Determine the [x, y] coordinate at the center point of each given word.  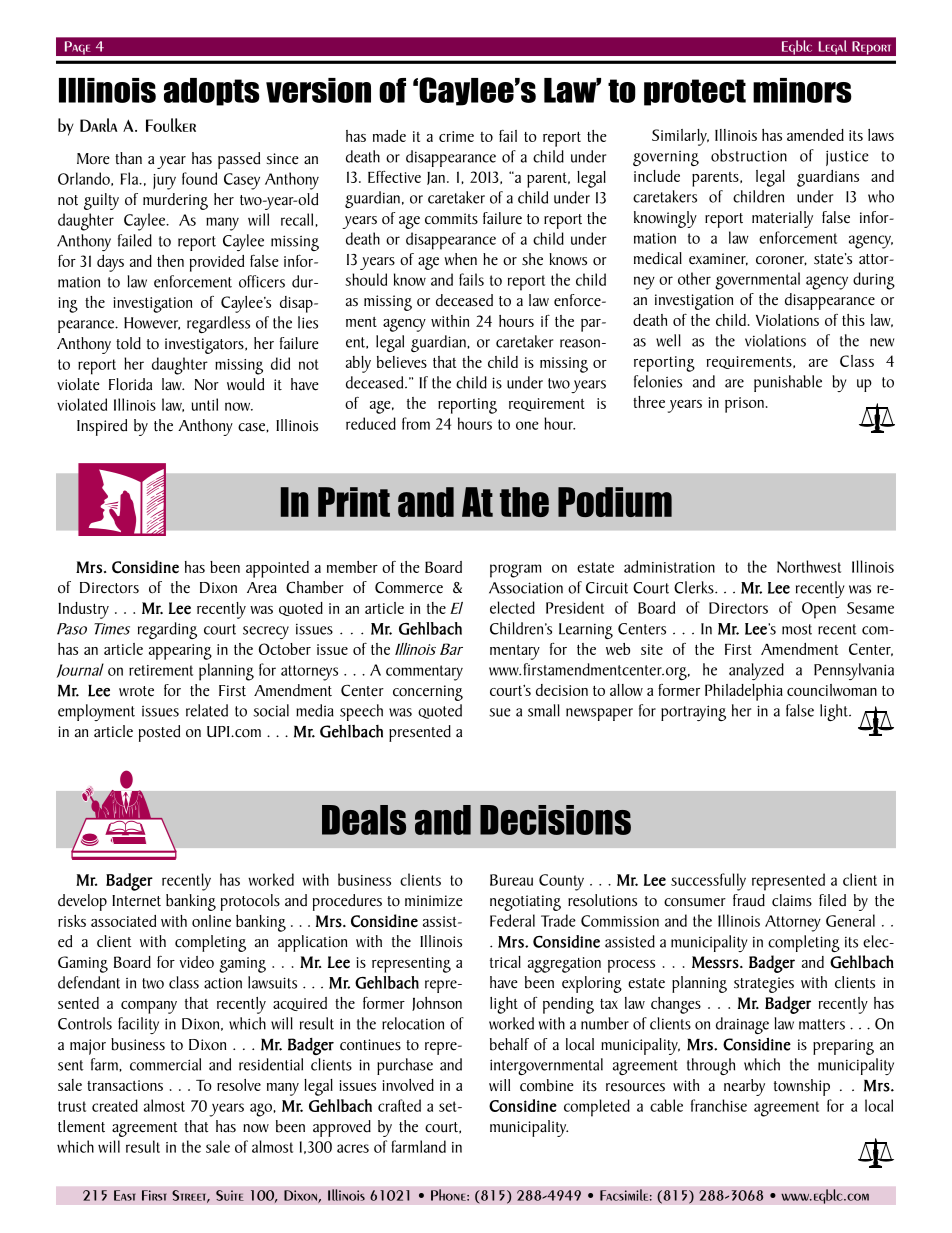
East [125, 1195]
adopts [212, 92]
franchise [719, 1105]
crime [456, 136]
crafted [399, 1105]
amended [815, 135]
